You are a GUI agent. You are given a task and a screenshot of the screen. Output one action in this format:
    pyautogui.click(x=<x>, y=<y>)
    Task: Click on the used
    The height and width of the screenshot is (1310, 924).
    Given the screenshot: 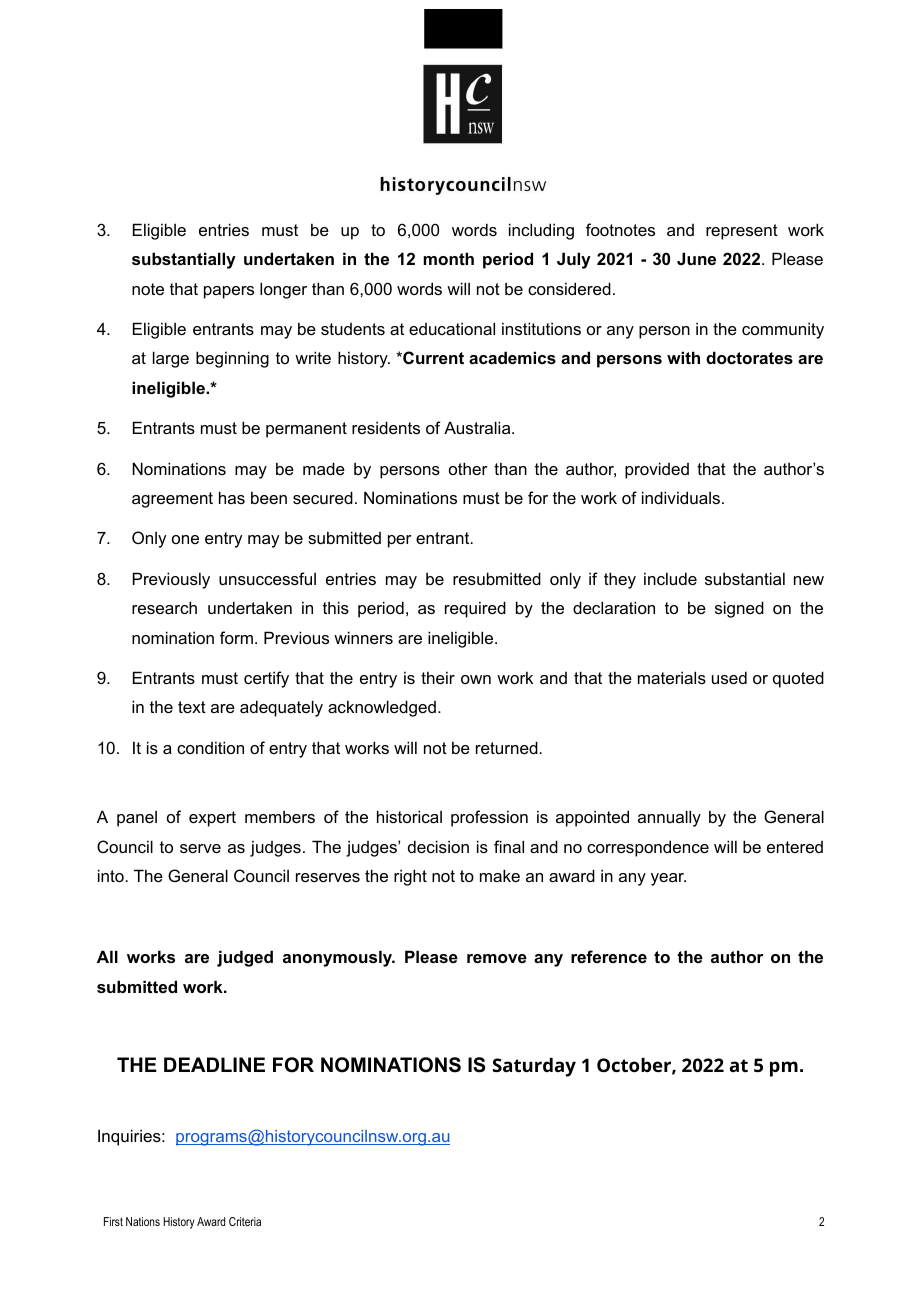 What is the action you would take?
    pyautogui.click(x=729, y=677)
